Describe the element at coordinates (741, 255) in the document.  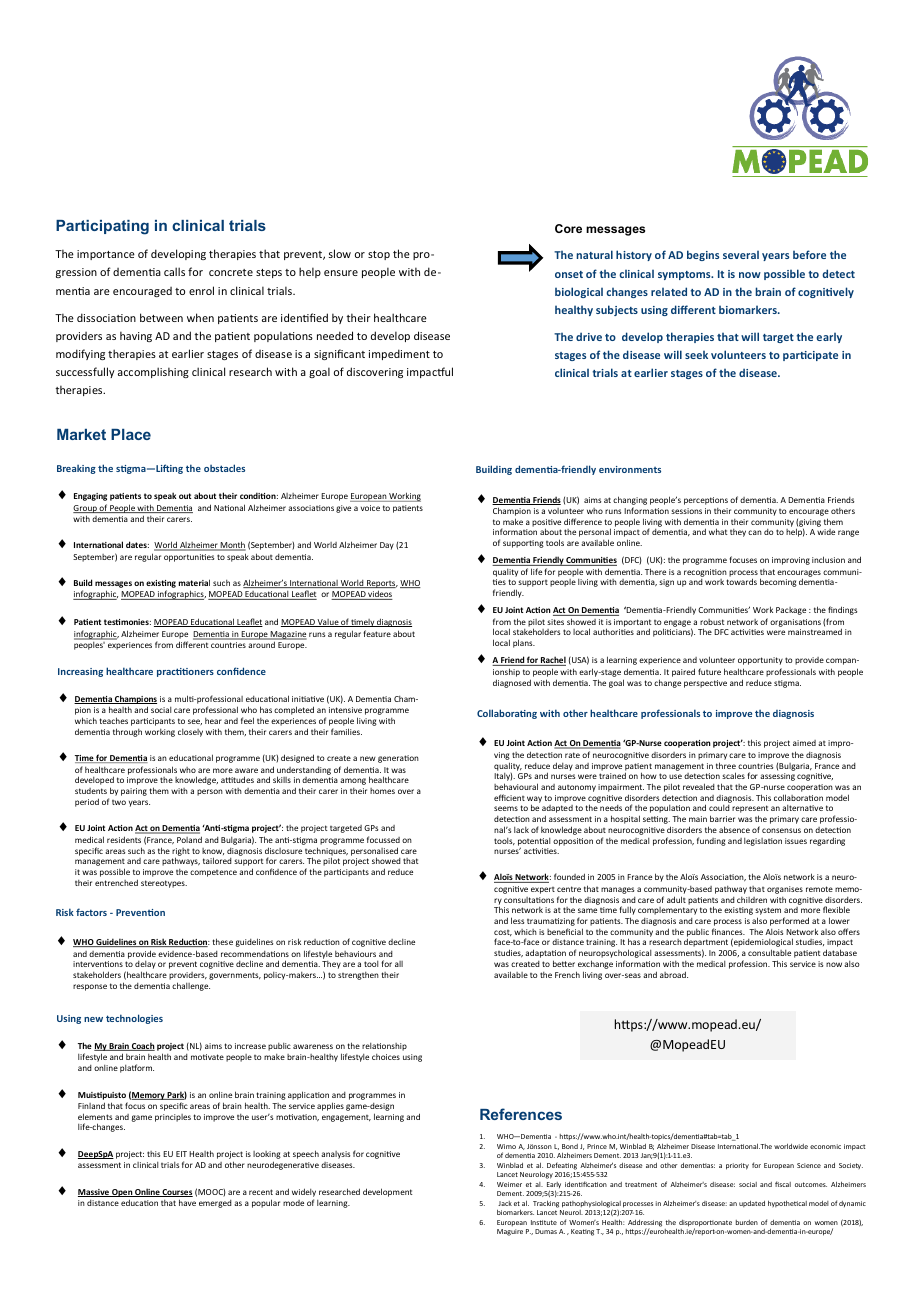
I see `several` at that location.
